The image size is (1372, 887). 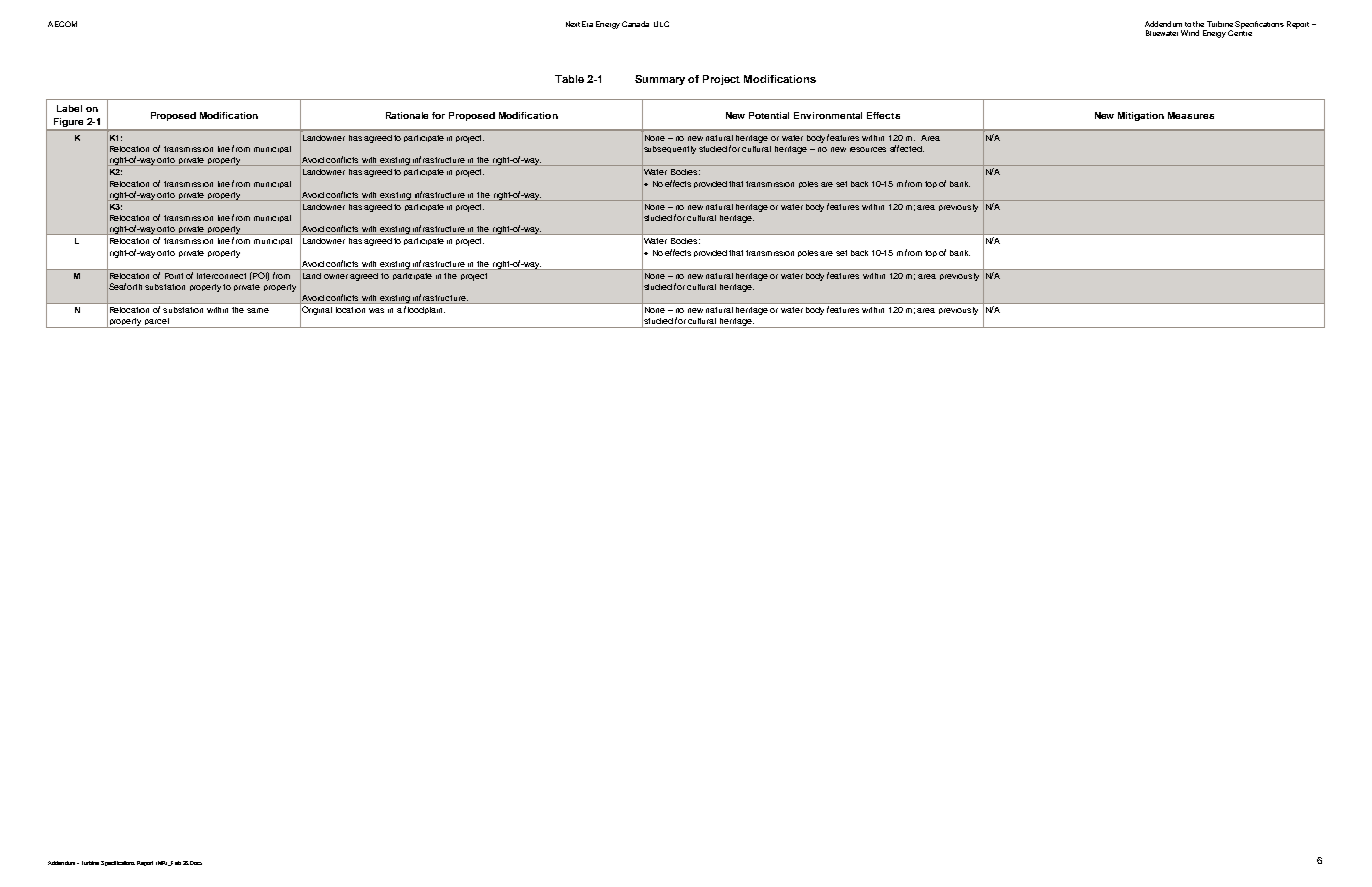 I want to click on was, so click(x=376, y=310).
